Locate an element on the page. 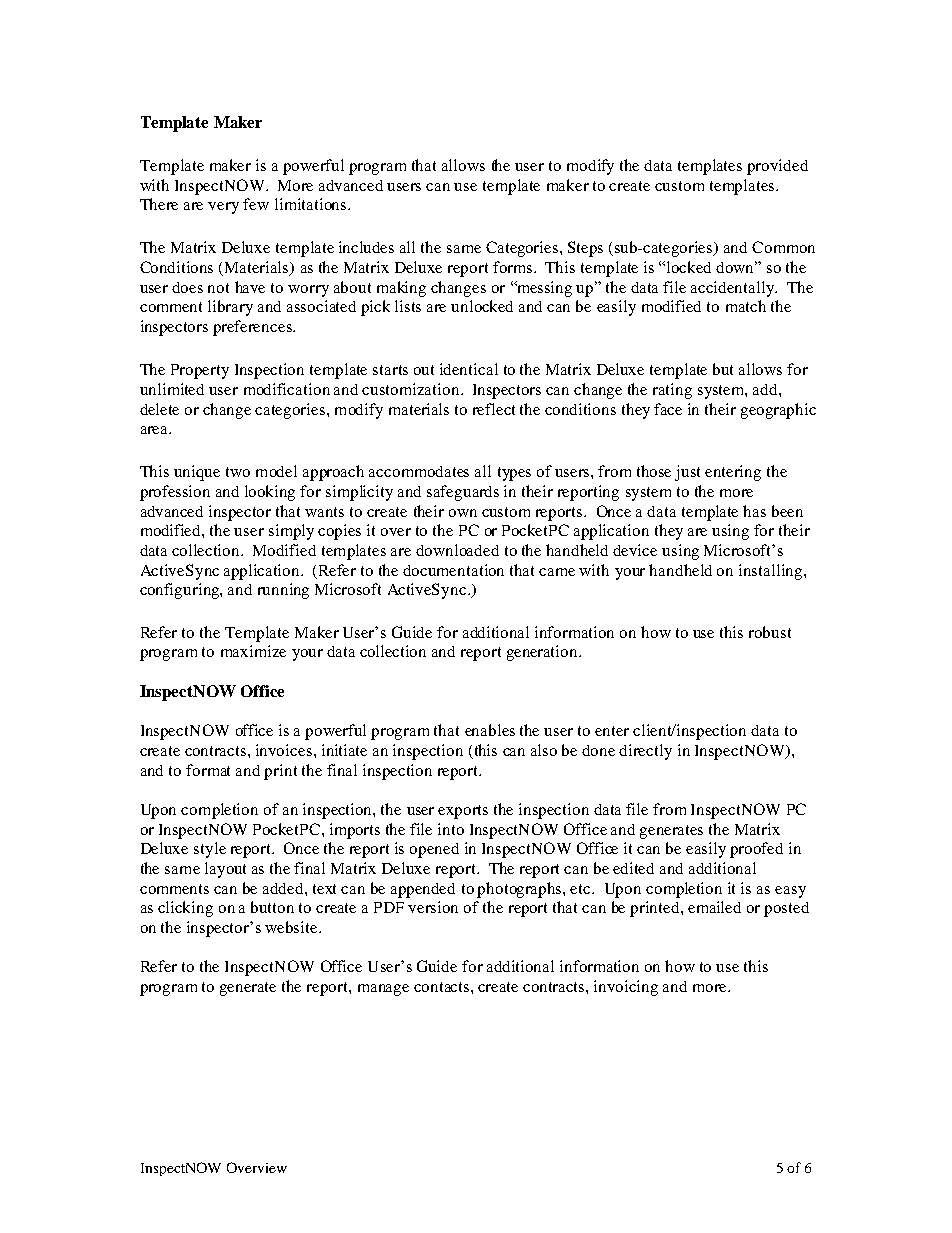 This page has width=952, height=1233. running is located at coordinates (283, 591).
